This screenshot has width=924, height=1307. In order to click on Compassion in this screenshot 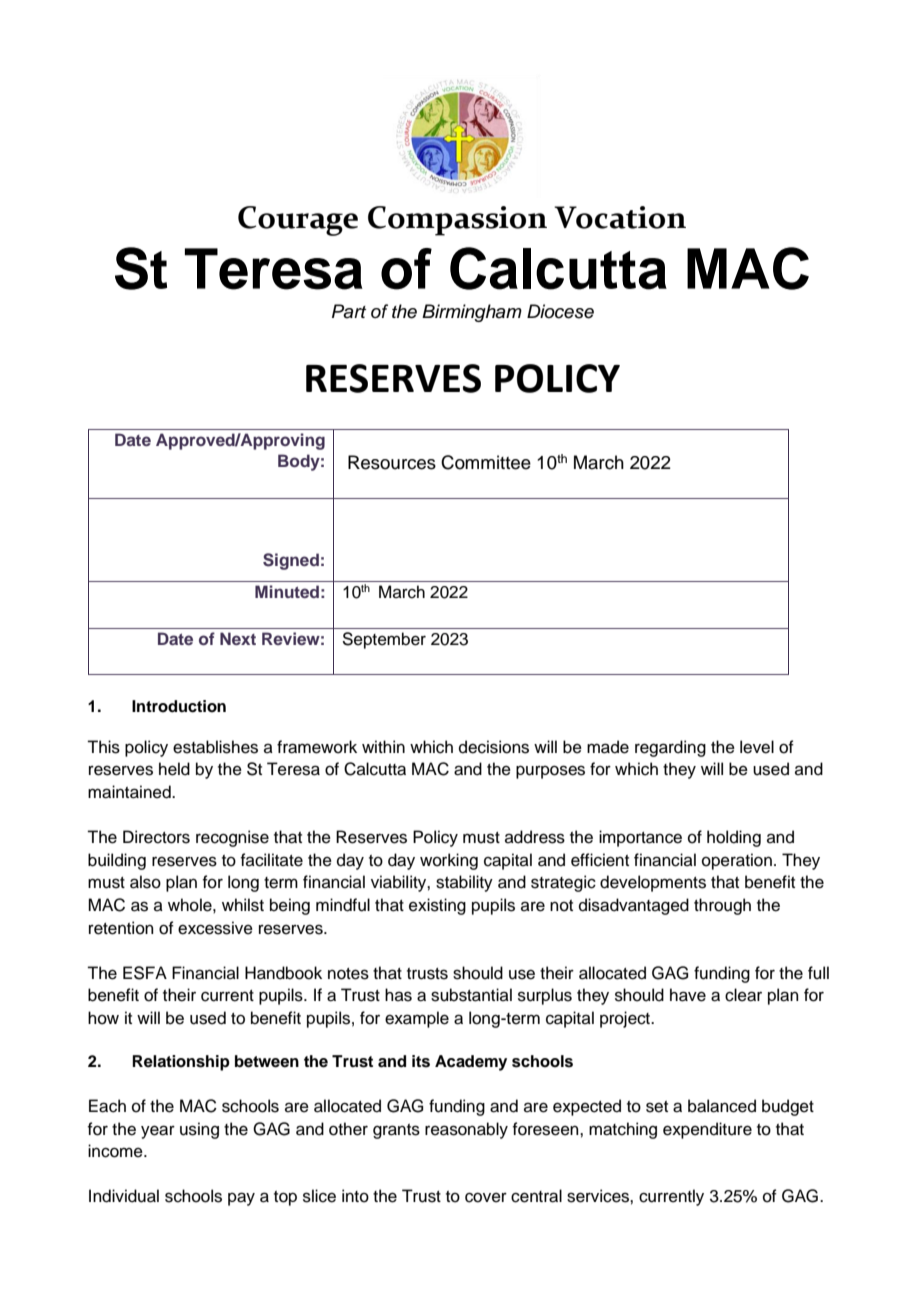, I will do `click(457, 221)`.
